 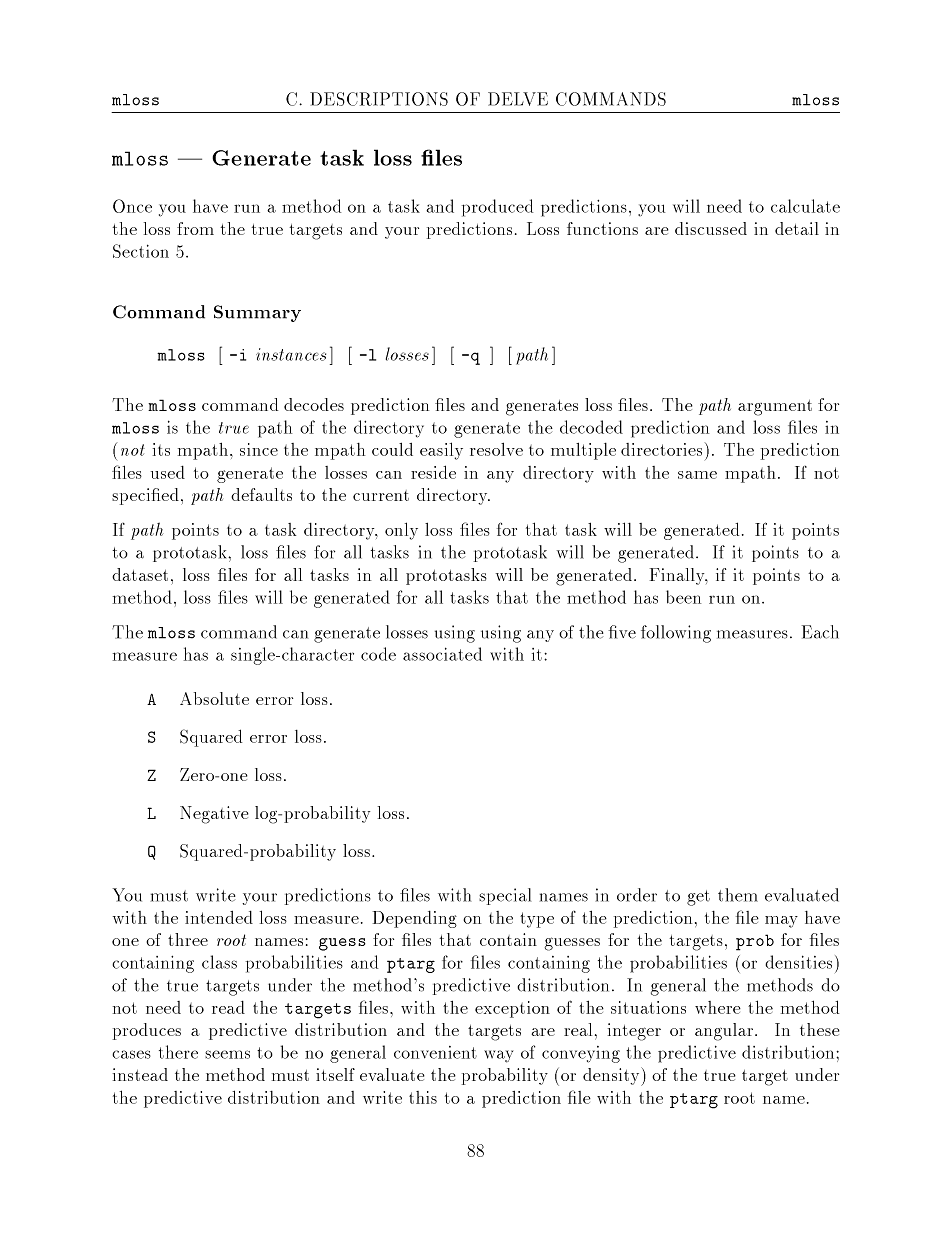 What do you see at coordinates (775, 408) in the screenshot?
I see `argument` at bounding box center [775, 408].
